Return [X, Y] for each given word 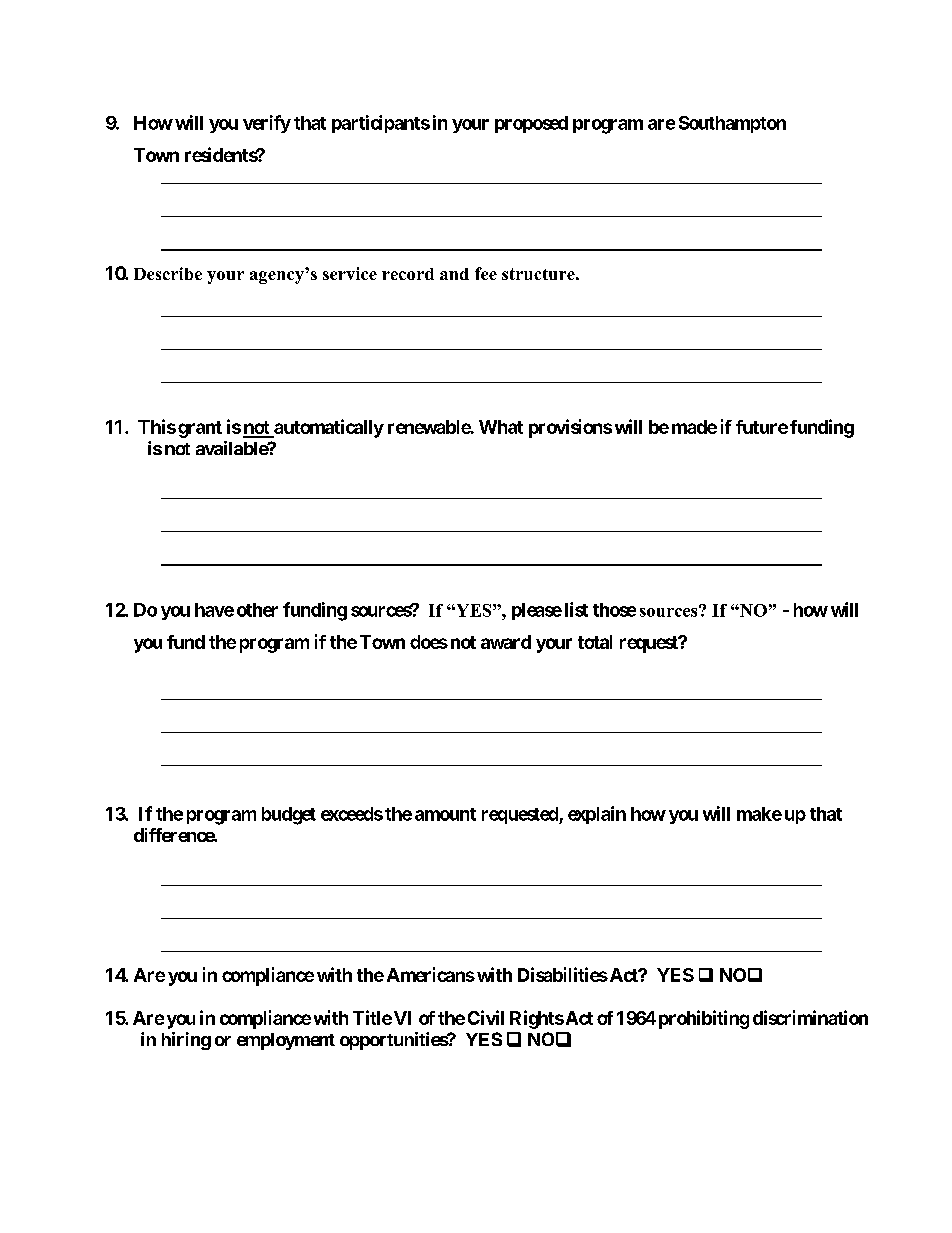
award [506, 642]
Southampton [732, 124]
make [759, 814]
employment [286, 1041]
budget [289, 816]
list [576, 609]
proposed [531, 124]
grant [200, 429]
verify [267, 124]
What [501, 427]
